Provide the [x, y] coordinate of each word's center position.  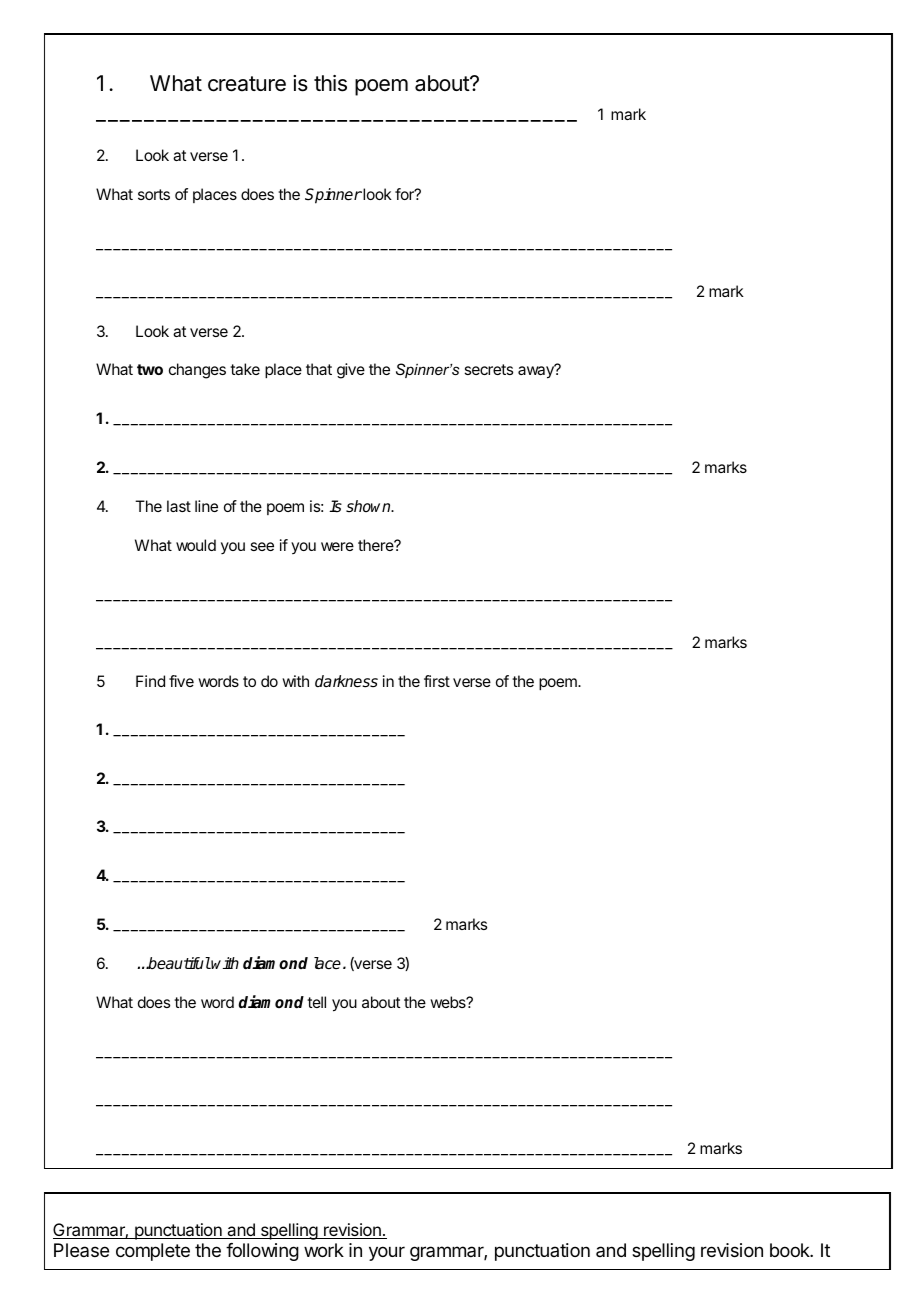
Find [150, 681]
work [324, 1250]
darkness [346, 681]
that [319, 369]
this [330, 83]
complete [153, 1252]
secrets [488, 369]
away [537, 372]
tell [316, 1002]
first [437, 681]
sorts [154, 194]
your [387, 1253]
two [150, 369]
